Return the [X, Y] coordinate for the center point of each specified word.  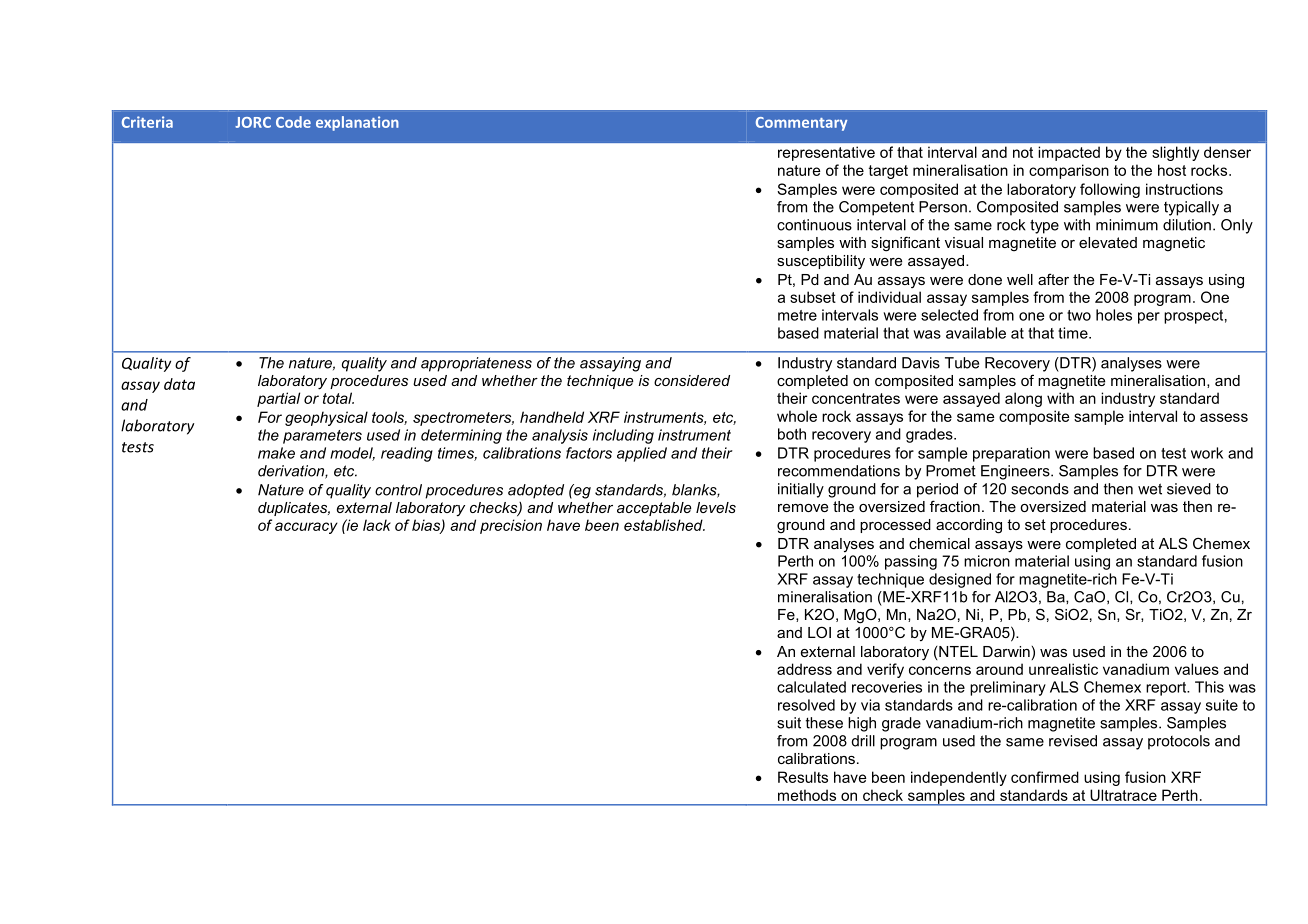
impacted [1069, 153]
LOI [819, 632]
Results [803, 777]
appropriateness [476, 364]
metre [797, 315]
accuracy [306, 528]
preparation [1011, 454]
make [276, 453]
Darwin [1006, 651]
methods [807, 795]
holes [1114, 315]
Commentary [801, 124]
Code [293, 122]
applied [642, 454]
